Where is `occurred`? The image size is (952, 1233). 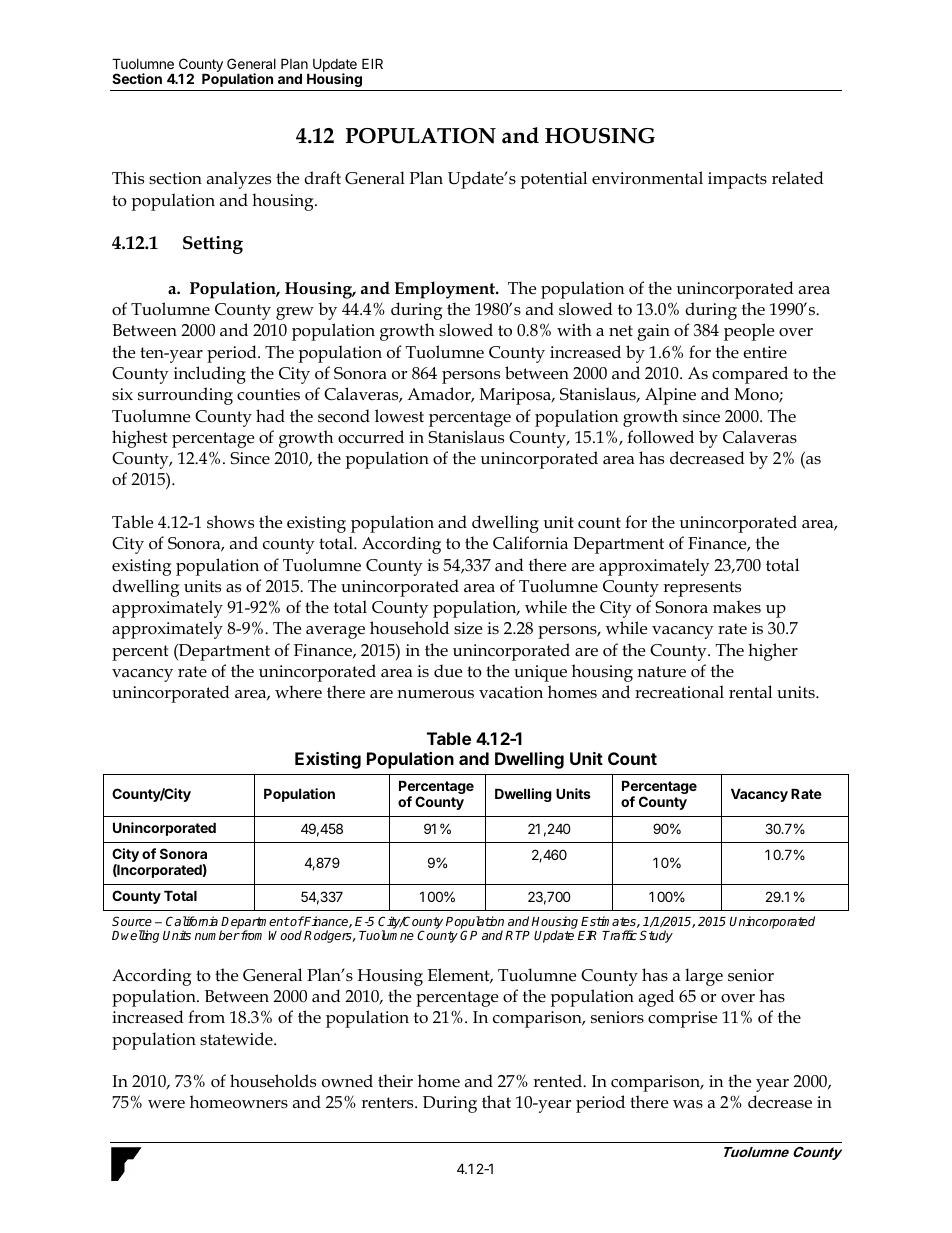
occurred is located at coordinates (371, 437).
